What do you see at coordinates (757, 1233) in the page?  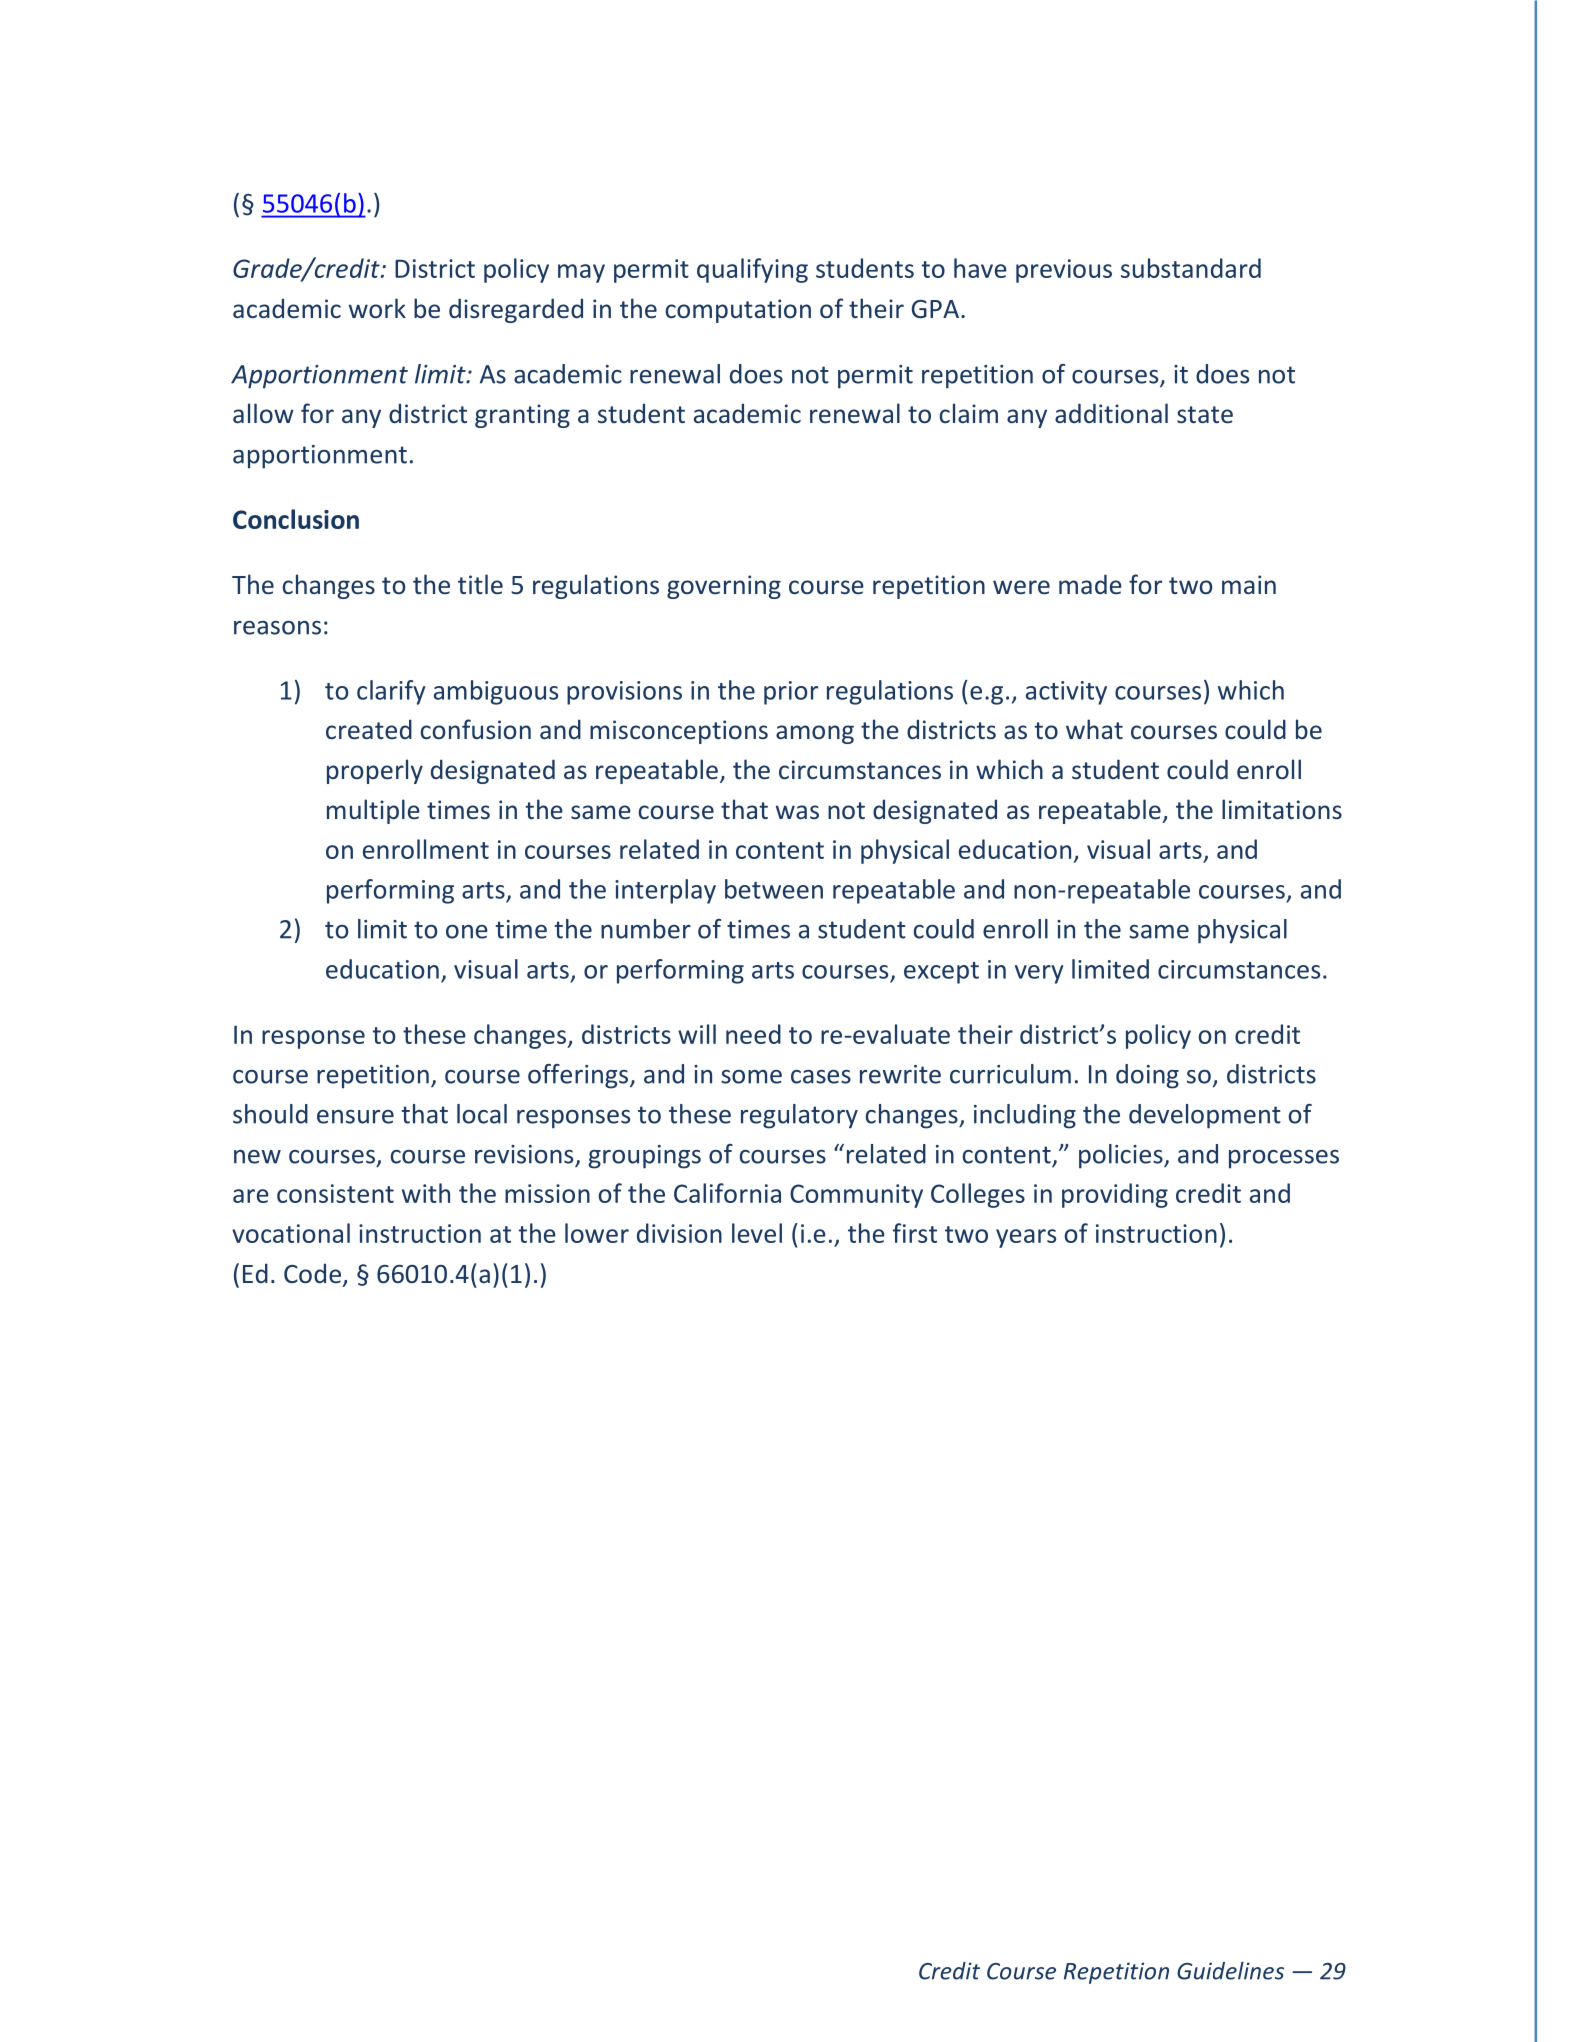 I see `level` at bounding box center [757, 1233].
